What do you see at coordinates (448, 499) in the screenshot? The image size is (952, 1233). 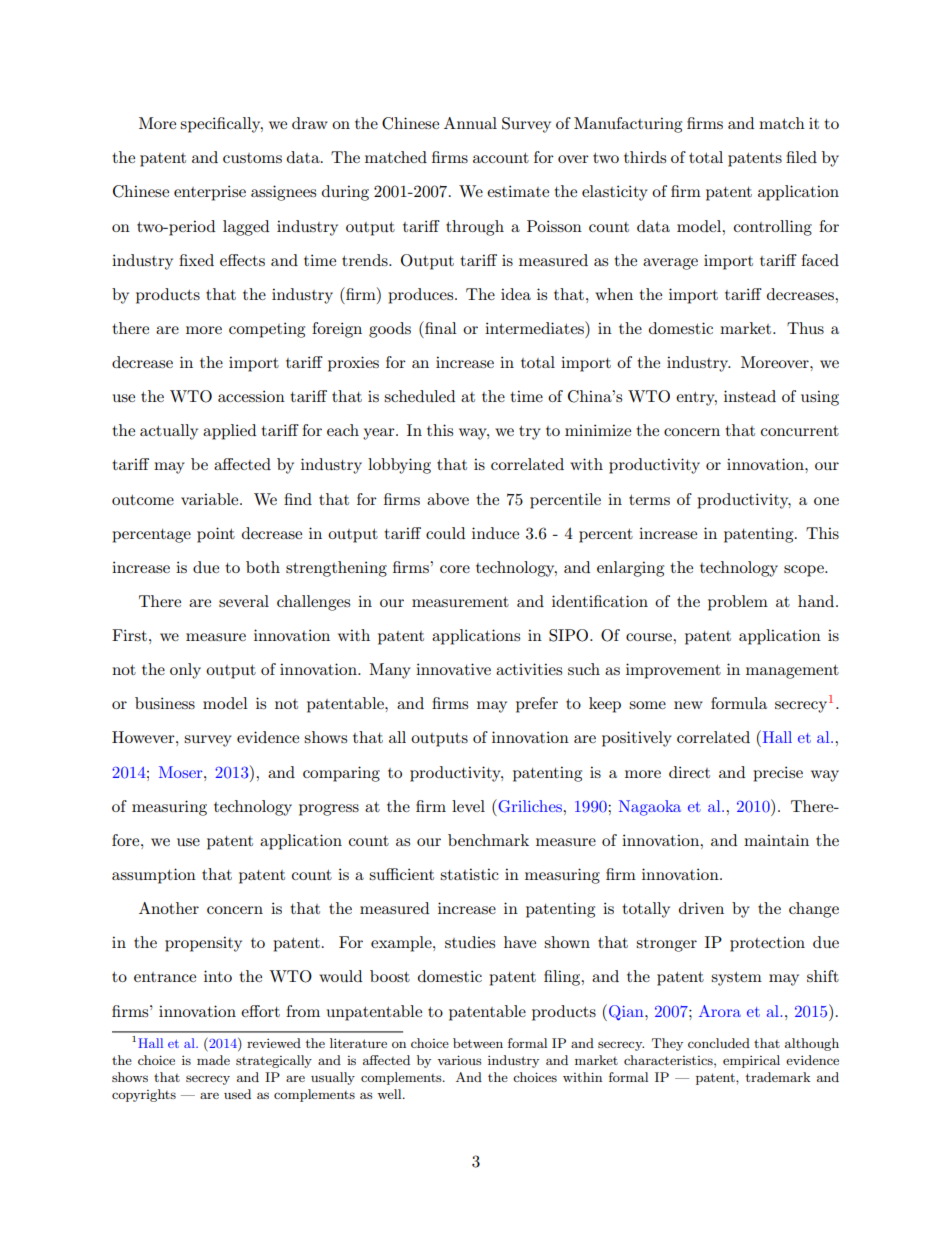 I see `above` at bounding box center [448, 499].
